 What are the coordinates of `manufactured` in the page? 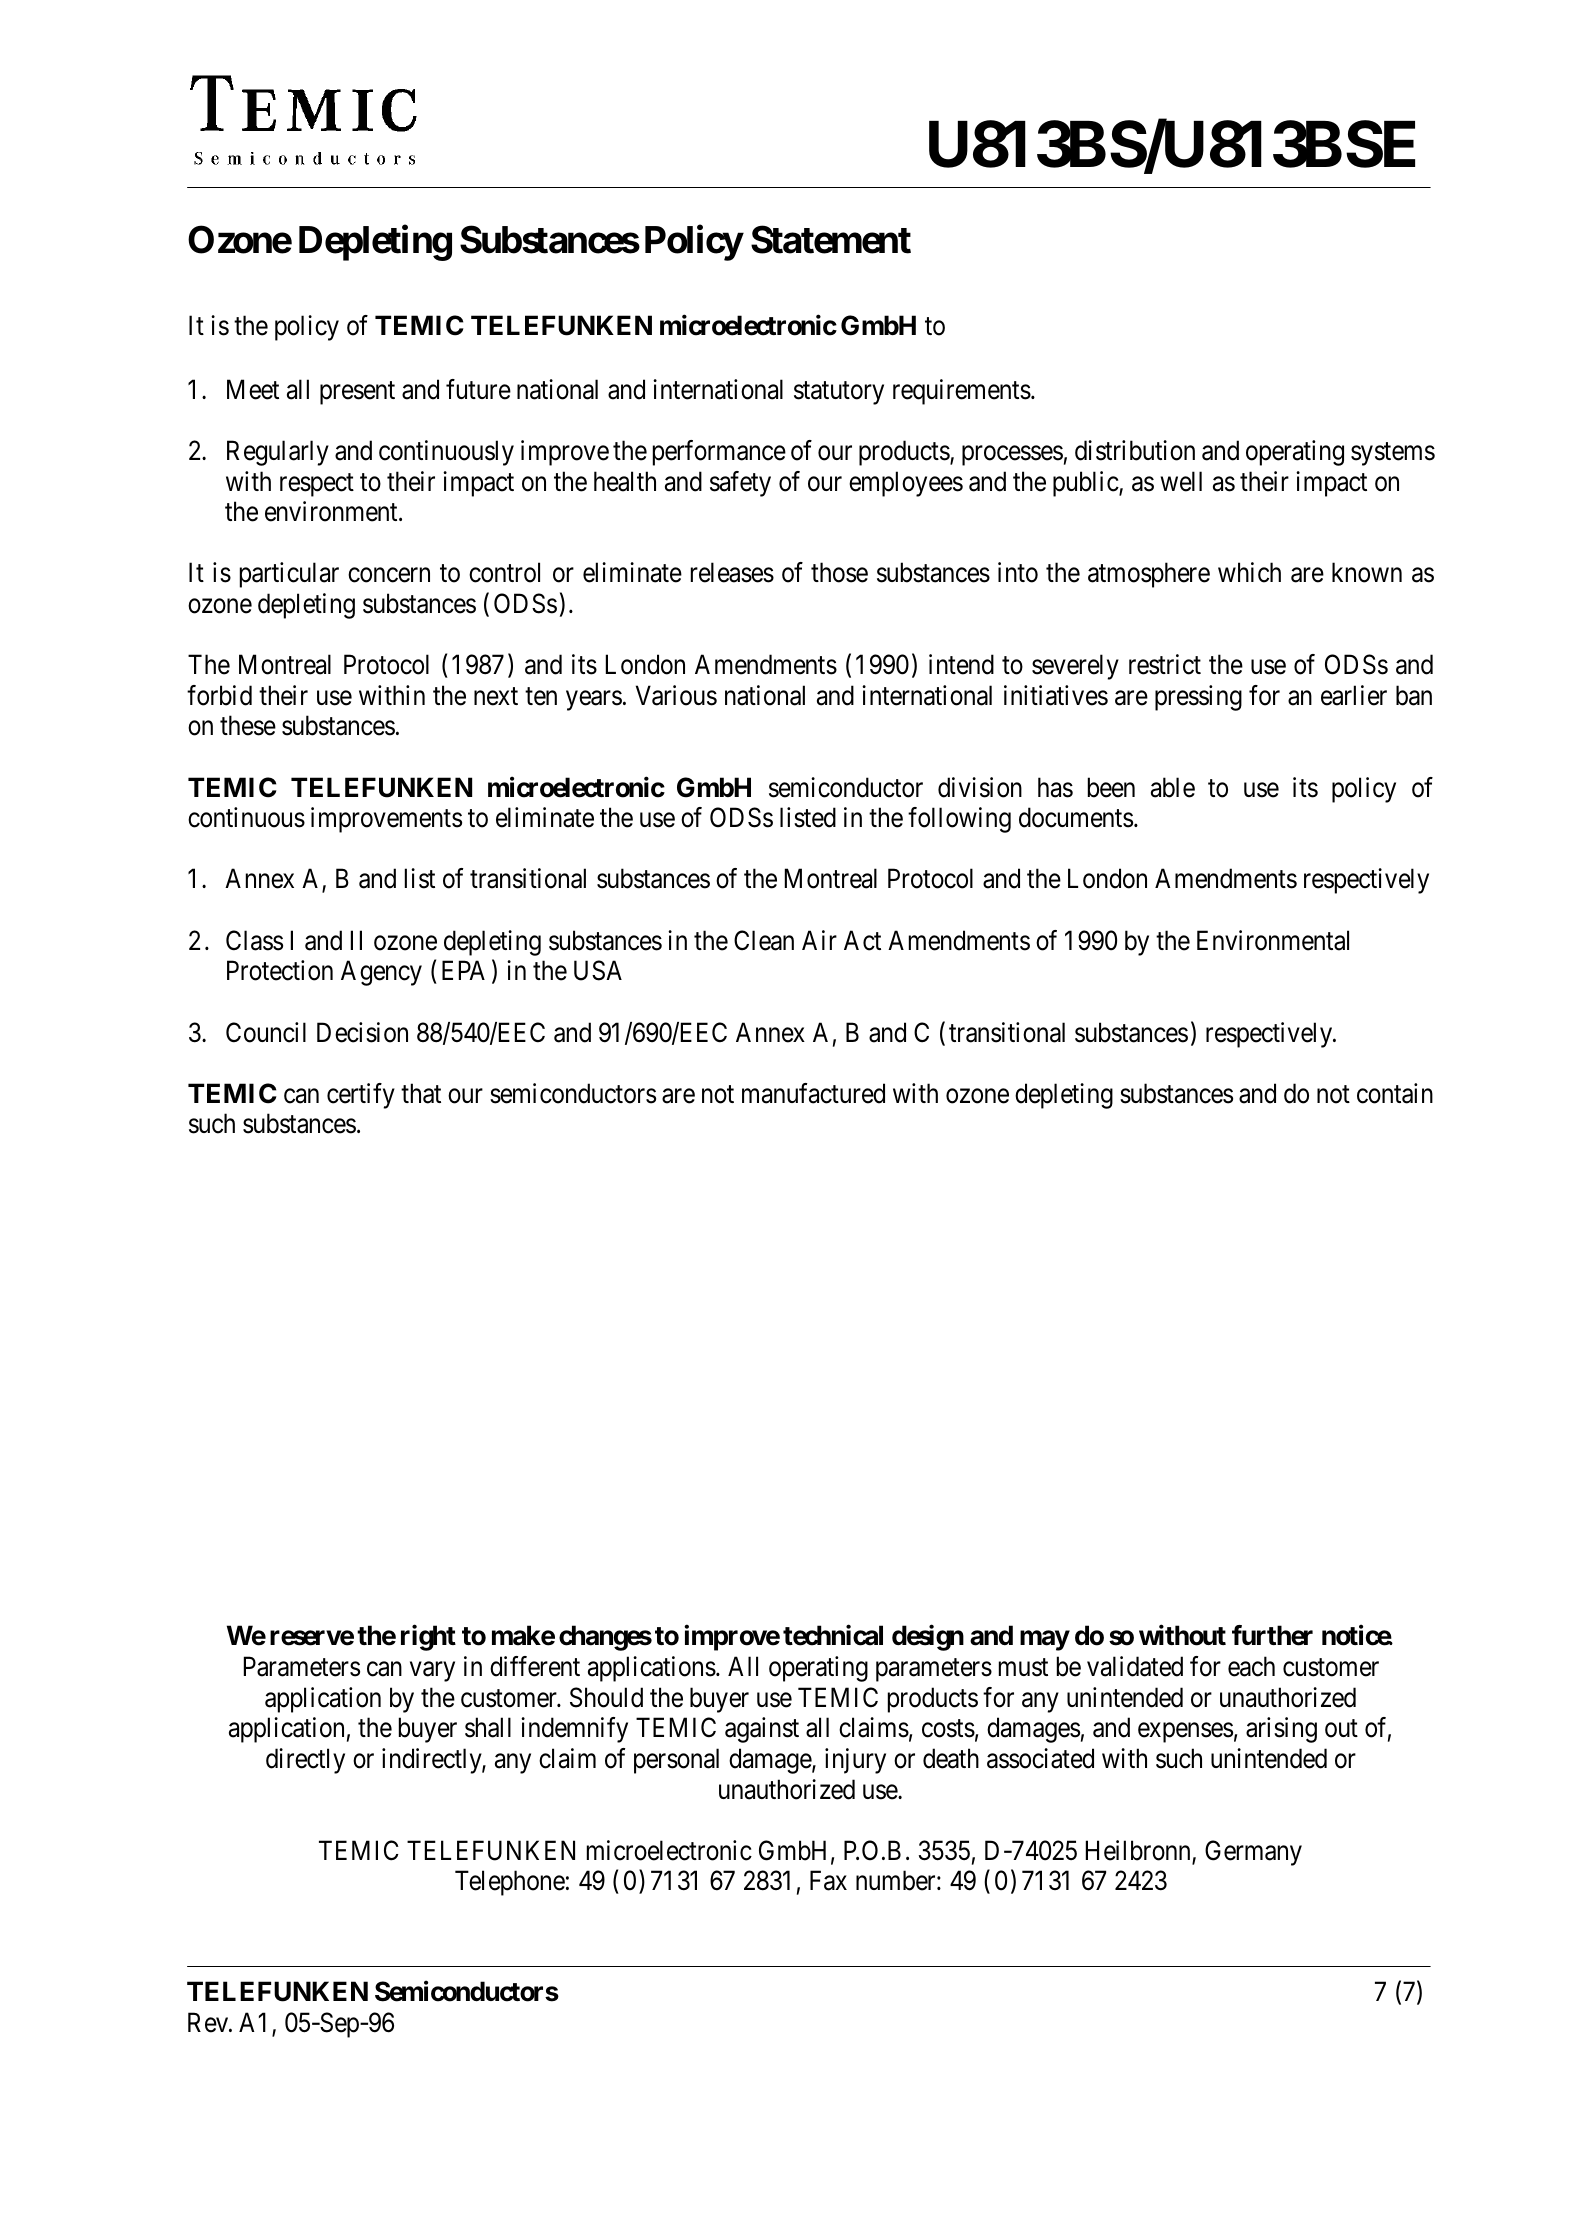 It's located at (813, 1093).
